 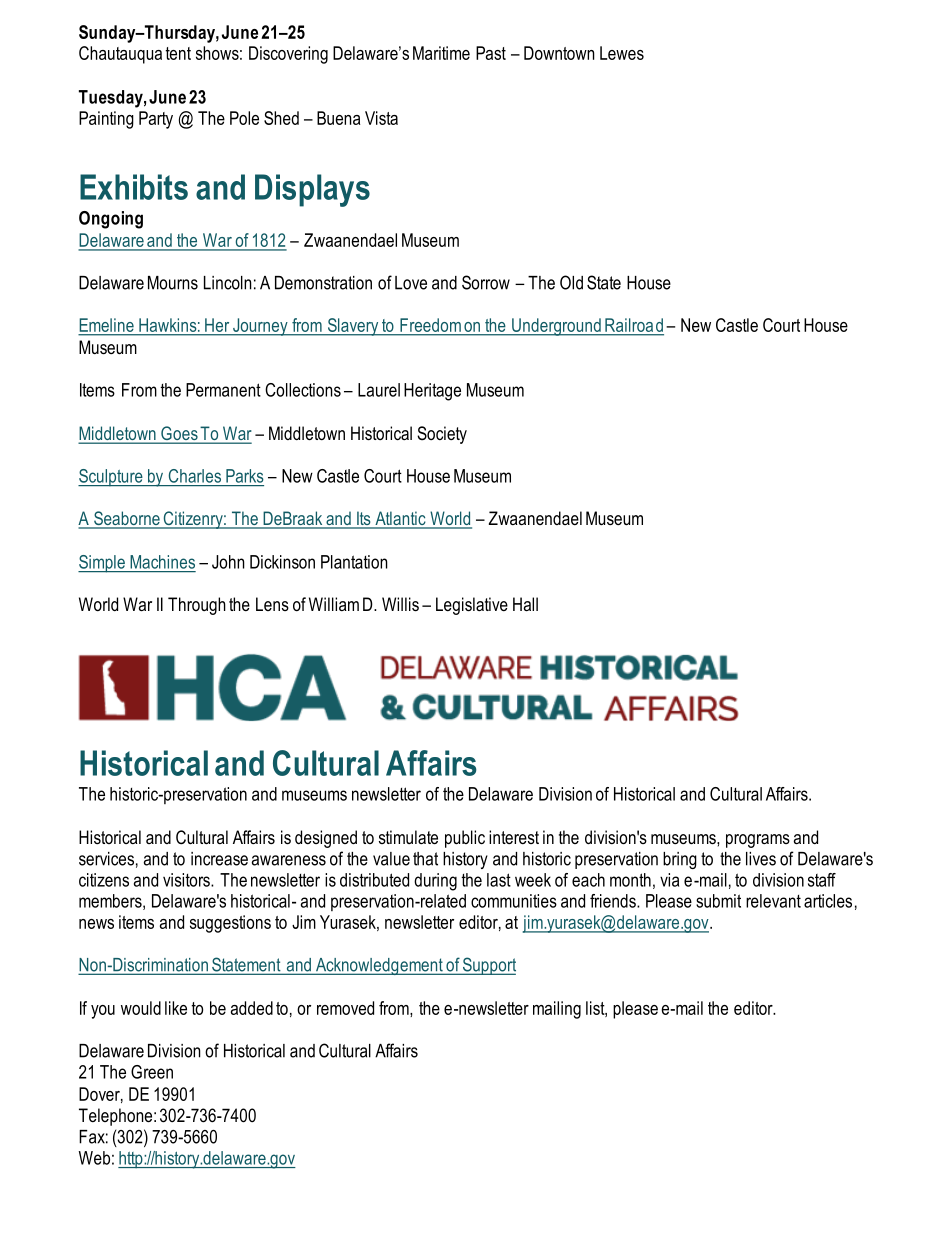 I want to click on programs, so click(x=758, y=841).
